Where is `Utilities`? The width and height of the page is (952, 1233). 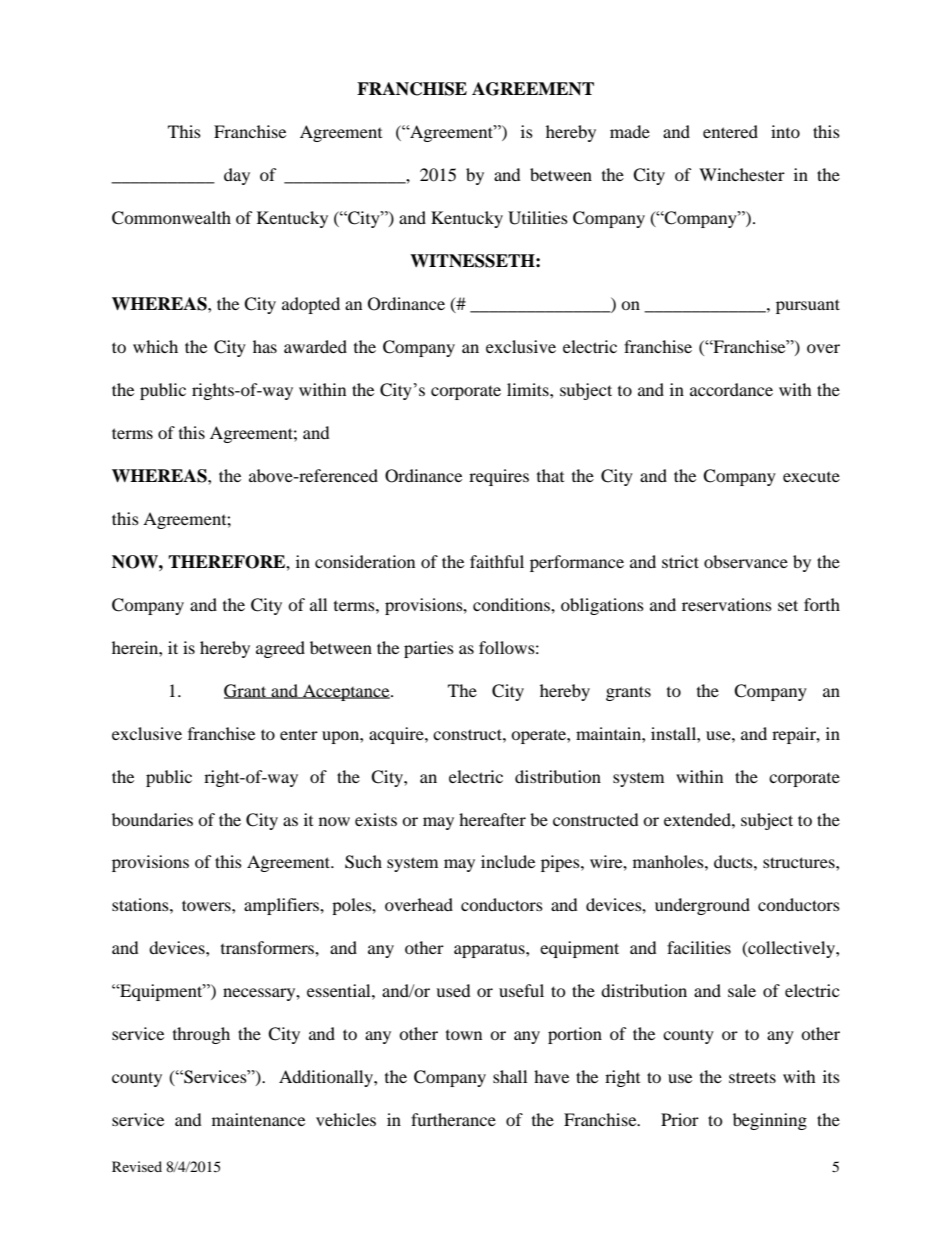 Utilities is located at coordinates (538, 218).
